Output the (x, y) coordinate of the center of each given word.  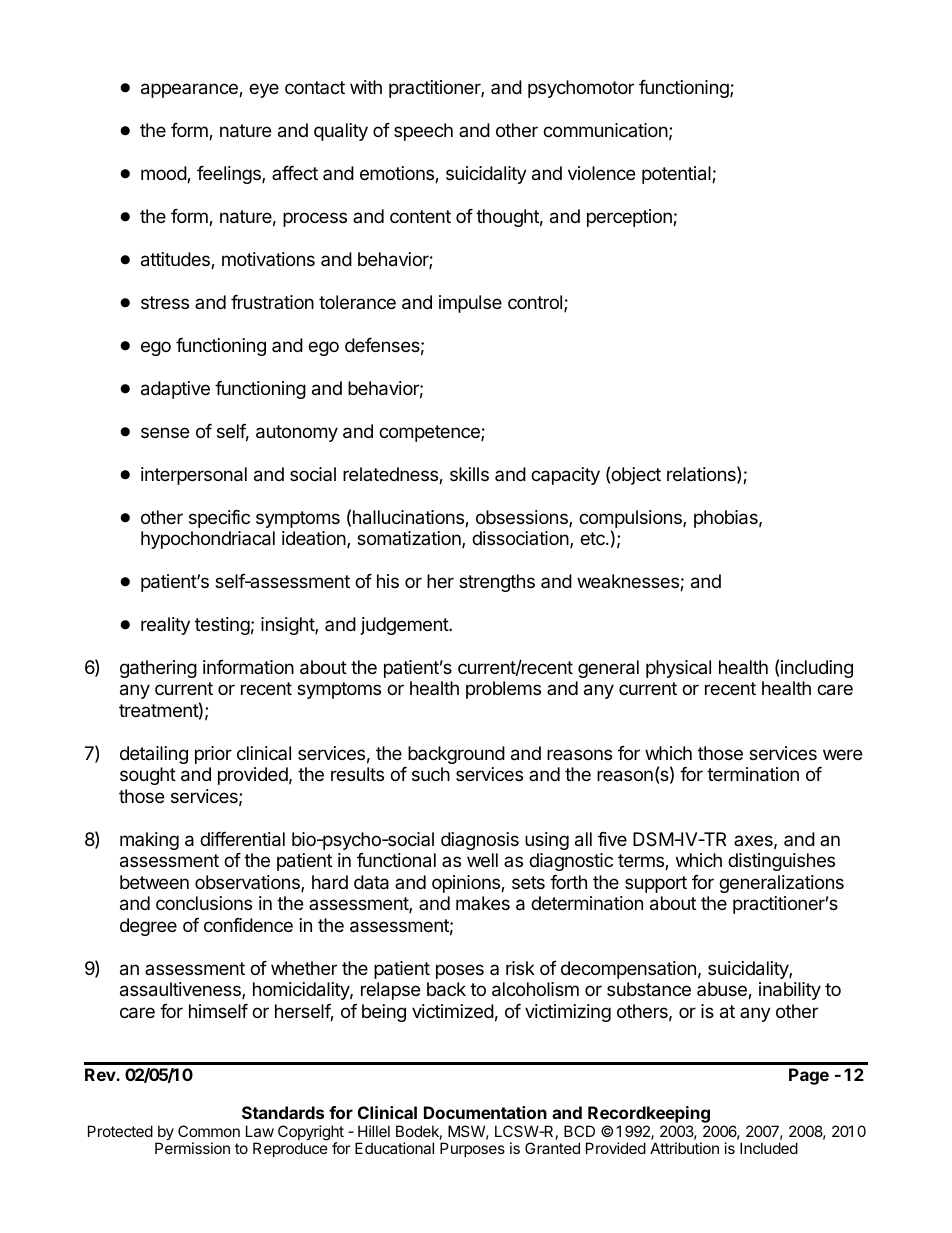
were (842, 754)
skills (469, 474)
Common (209, 1131)
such (431, 774)
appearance (190, 90)
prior (213, 755)
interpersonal (194, 476)
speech (423, 132)
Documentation (485, 1112)
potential (677, 175)
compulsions (631, 519)
